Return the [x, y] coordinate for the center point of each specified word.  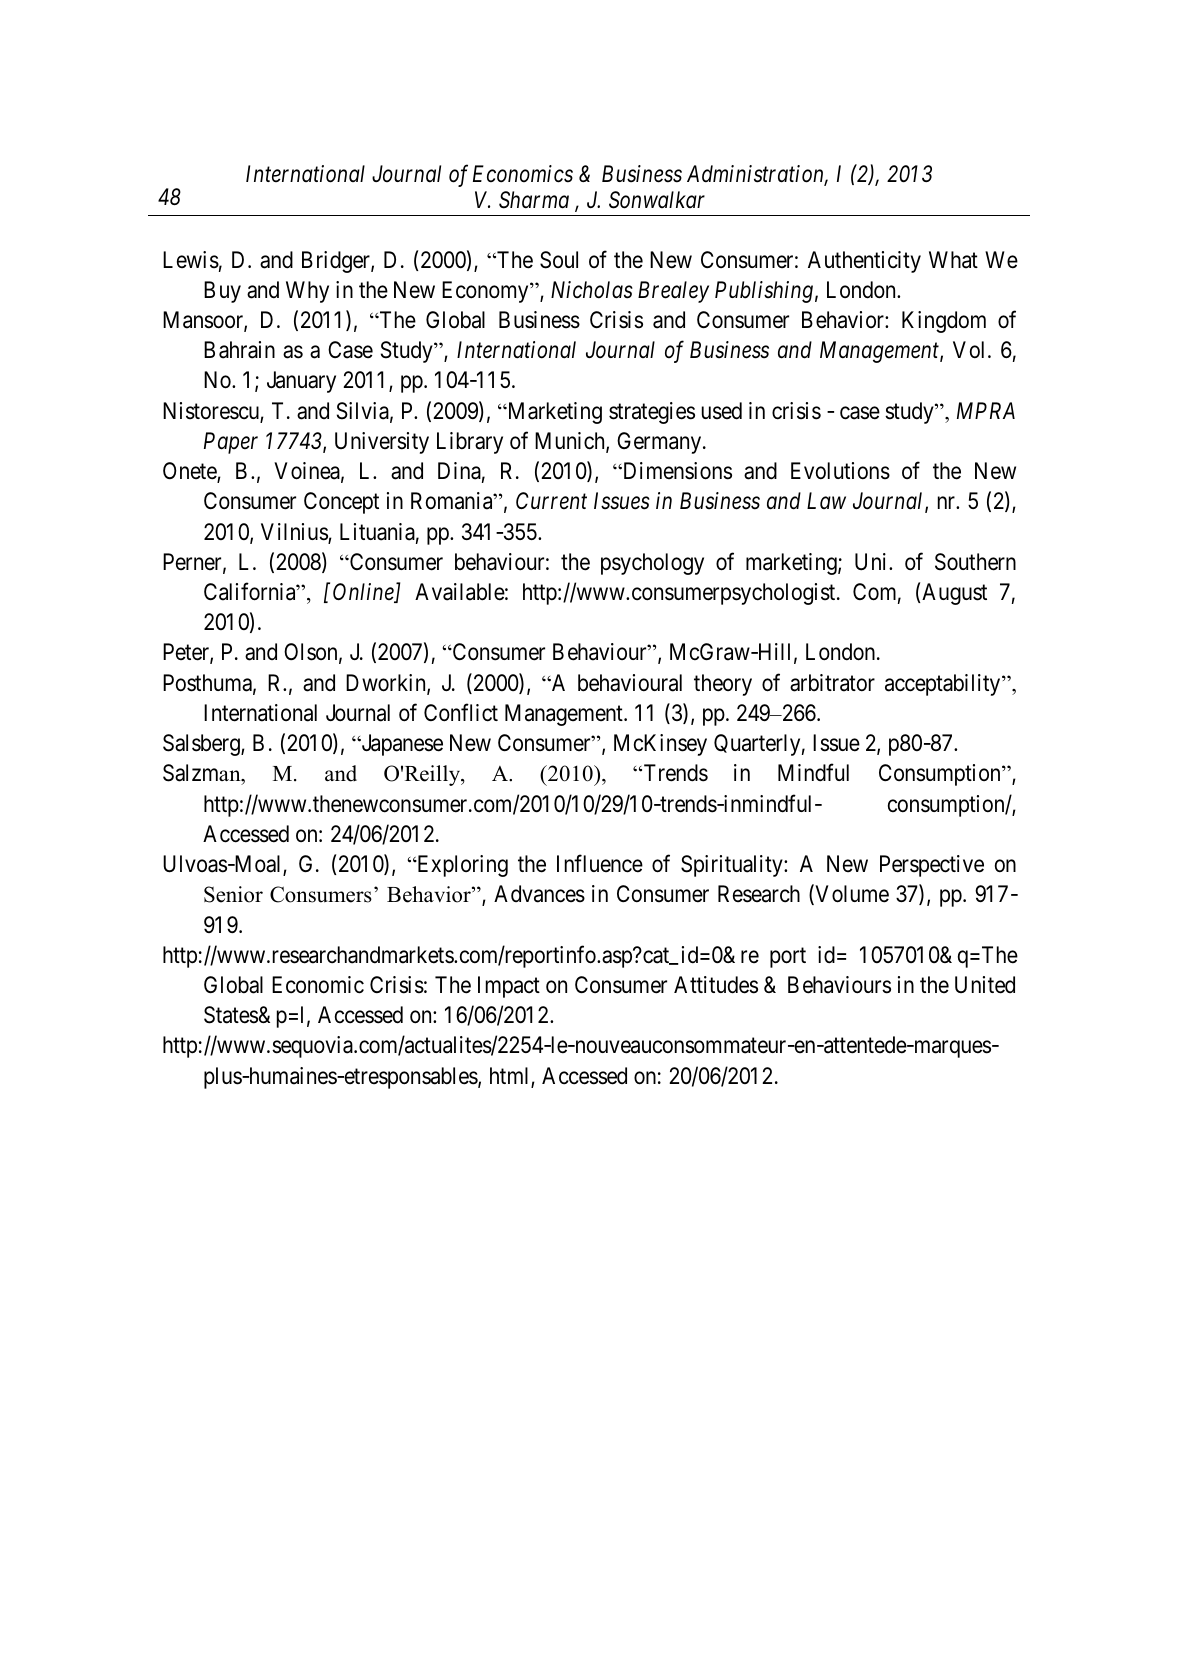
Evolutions [840, 471]
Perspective [932, 866]
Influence [600, 864]
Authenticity [864, 262]
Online [364, 593]
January [301, 382]
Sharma [534, 200]
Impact [509, 987]
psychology [652, 564]
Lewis [191, 260]
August [954, 594]
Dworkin [387, 684]
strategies [652, 413]
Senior [233, 894]
